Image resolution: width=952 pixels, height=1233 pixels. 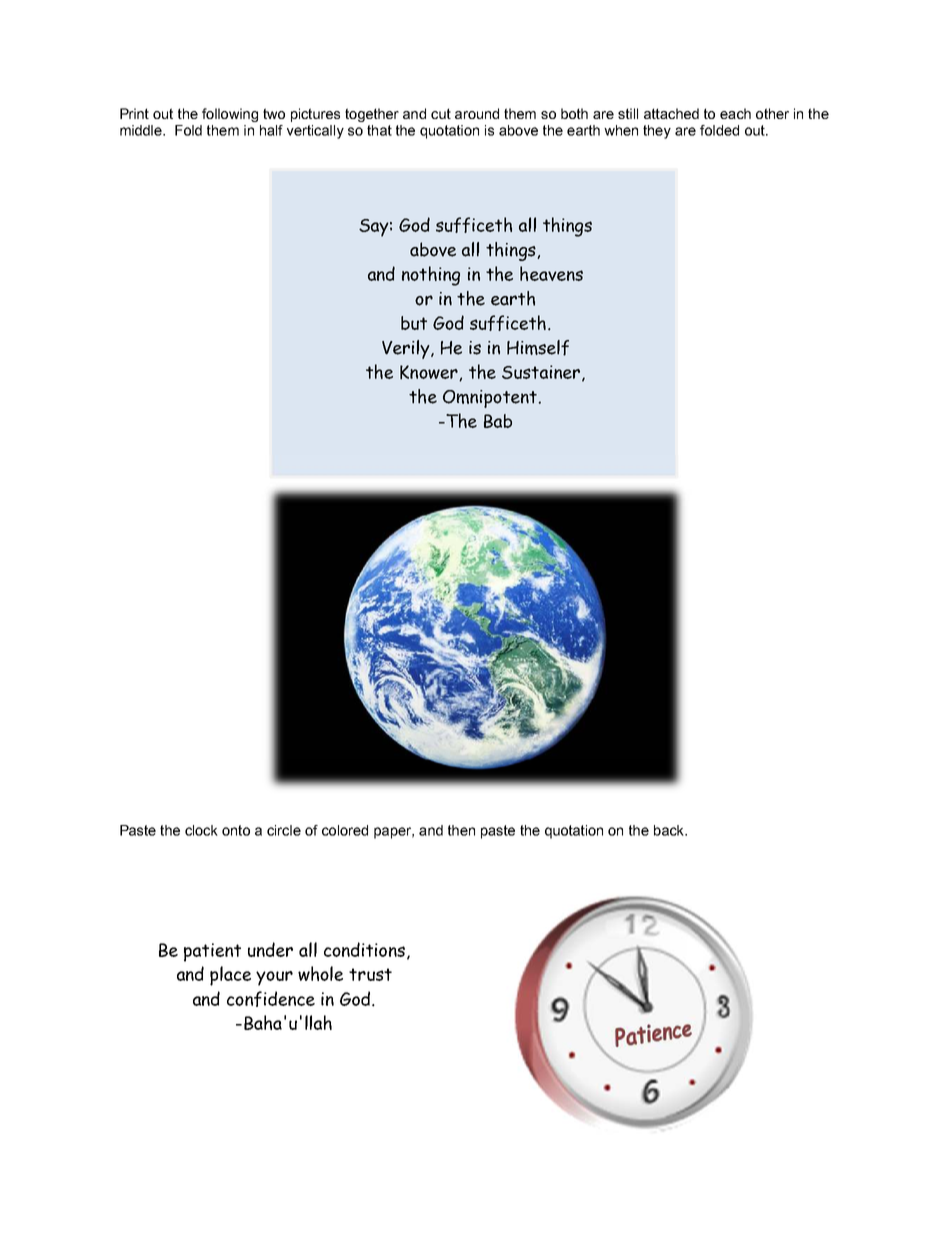 What do you see at coordinates (441, 113) in the screenshot?
I see `cut` at bounding box center [441, 113].
